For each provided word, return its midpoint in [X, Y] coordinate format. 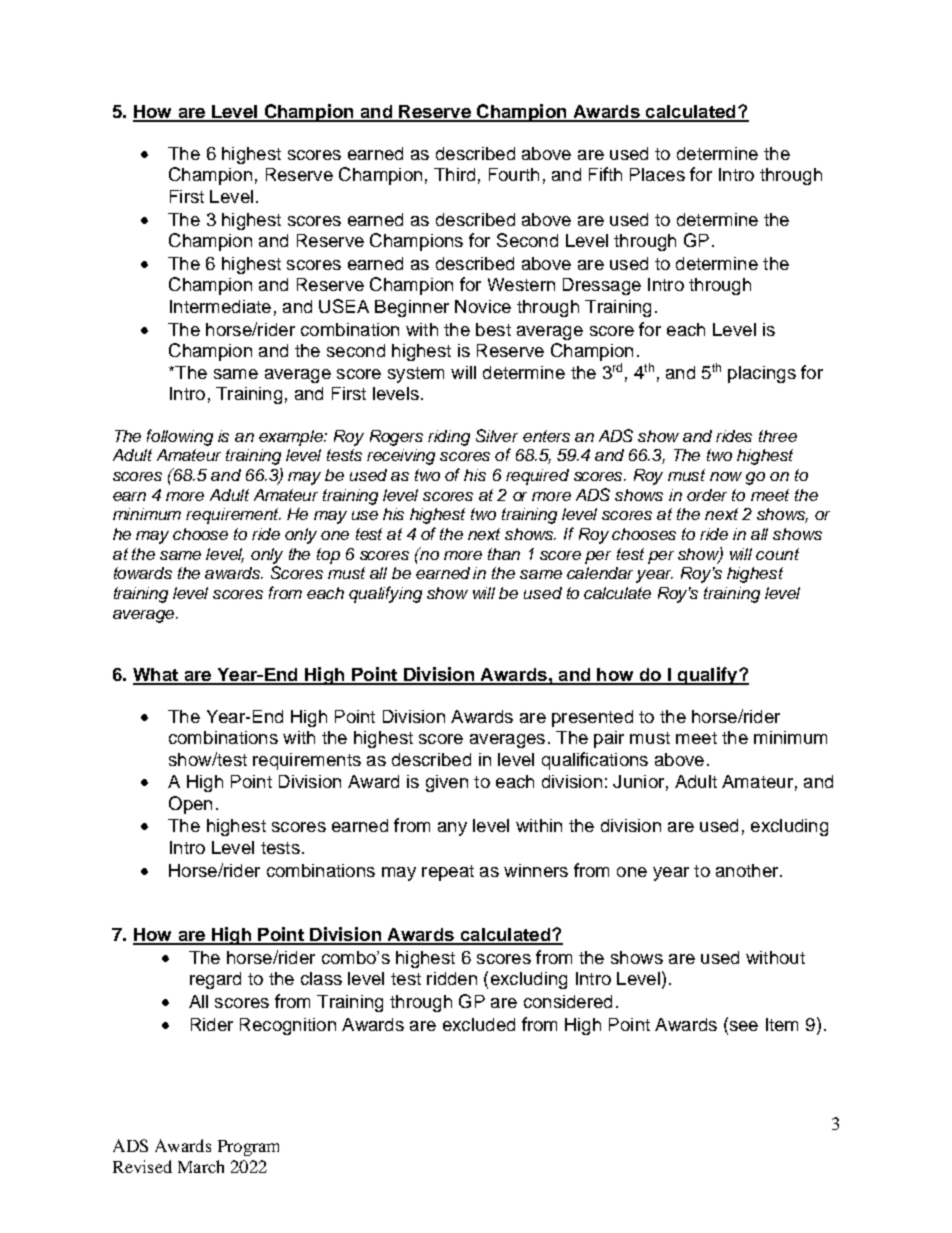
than [504, 554]
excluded [479, 1024]
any [452, 829]
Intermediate [220, 306]
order [707, 495]
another [748, 870]
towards [143, 573]
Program [248, 1148]
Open [190, 805]
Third [454, 174]
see [742, 1026]
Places [657, 174]
